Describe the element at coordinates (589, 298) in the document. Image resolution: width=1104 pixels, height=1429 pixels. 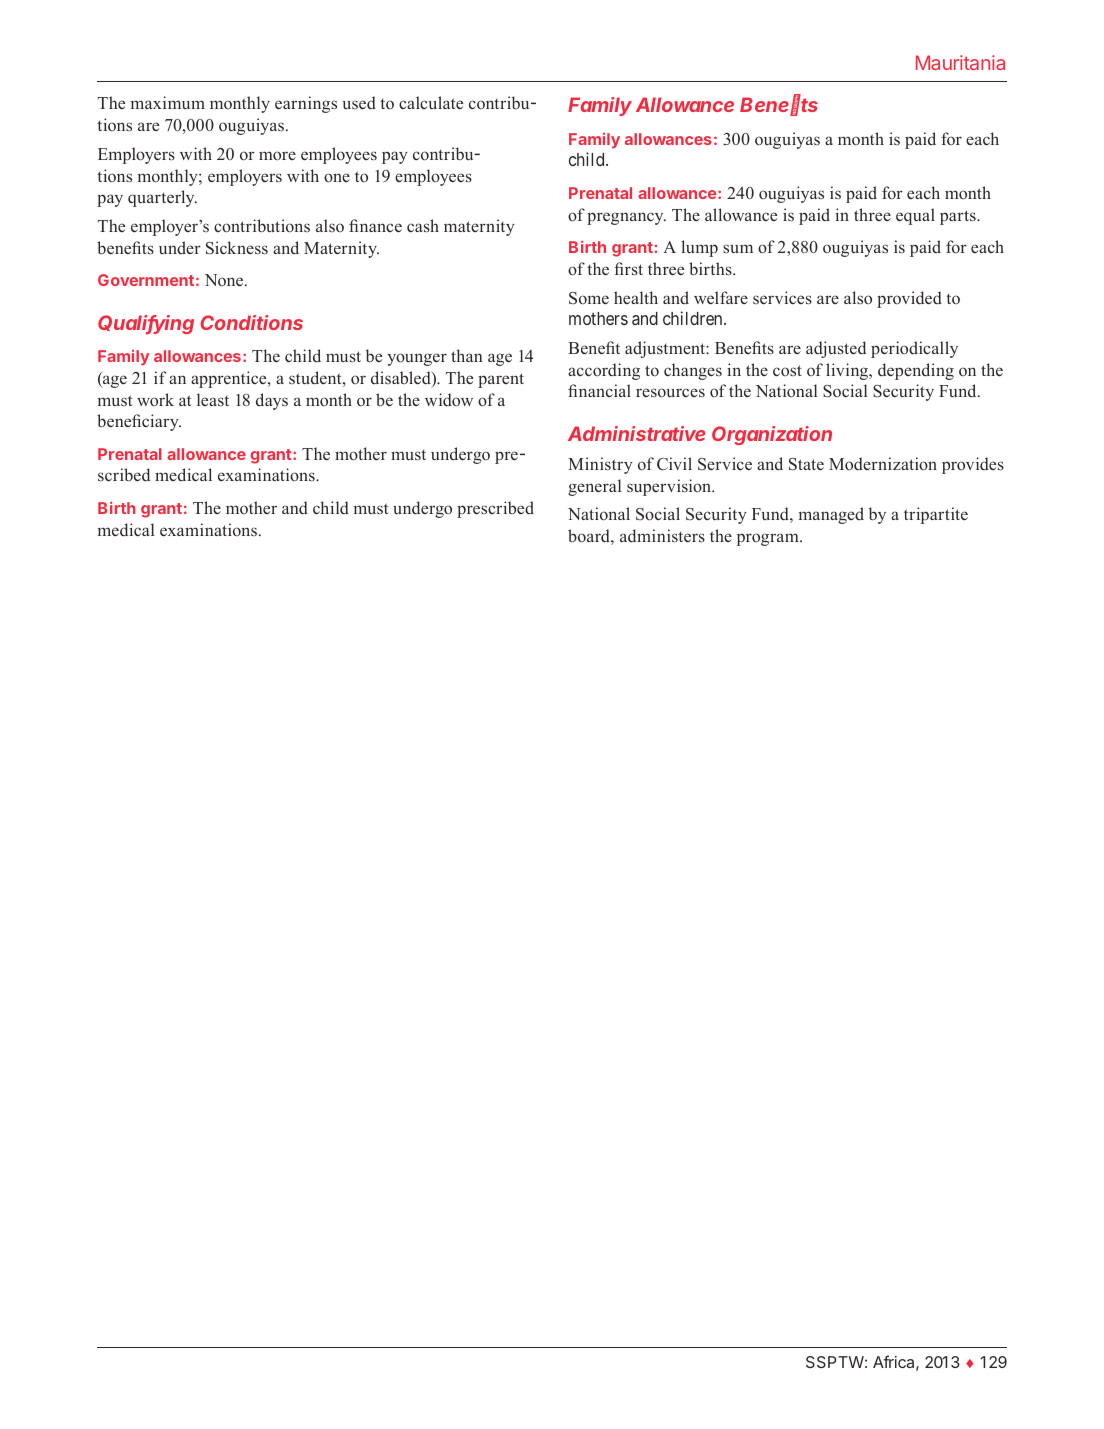
I see `Some` at that location.
